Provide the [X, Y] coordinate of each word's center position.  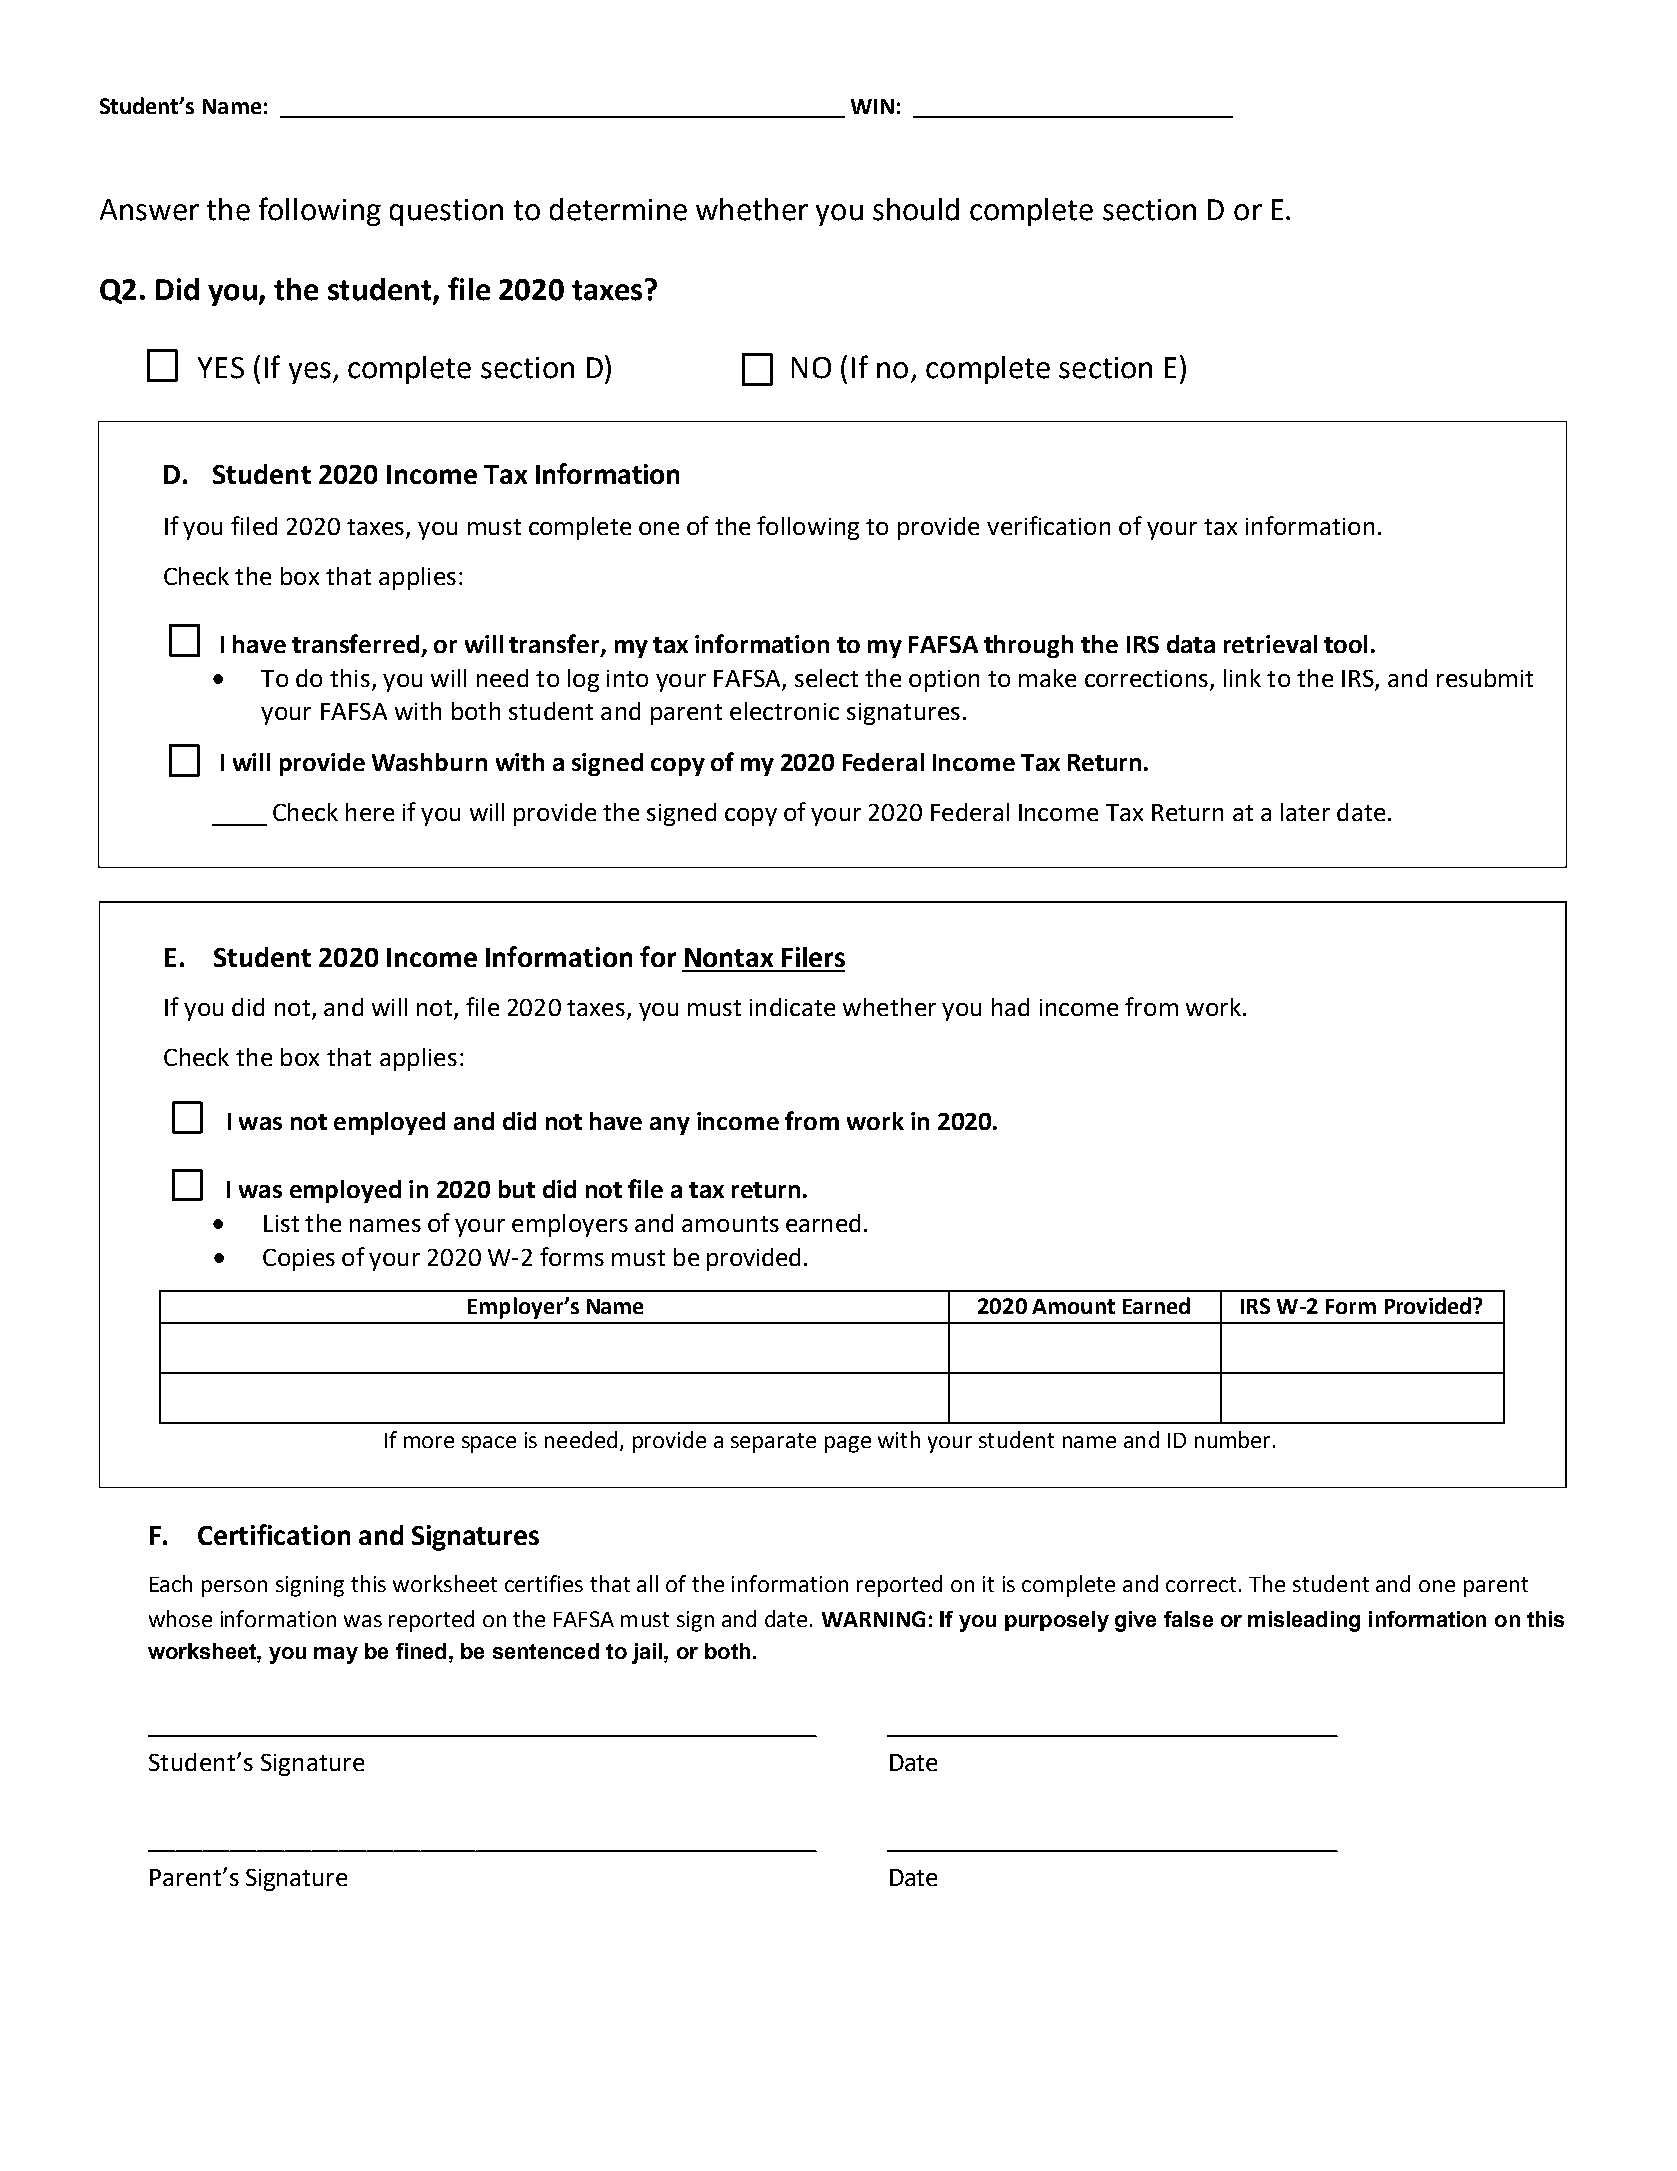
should [916, 209]
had [1010, 1007]
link [1242, 678]
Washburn [429, 762]
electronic [784, 711]
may [336, 1655]
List [281, 1223]
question [446, 212]
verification [1048, 525]
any [670, 1126]
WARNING [873, 1619]
